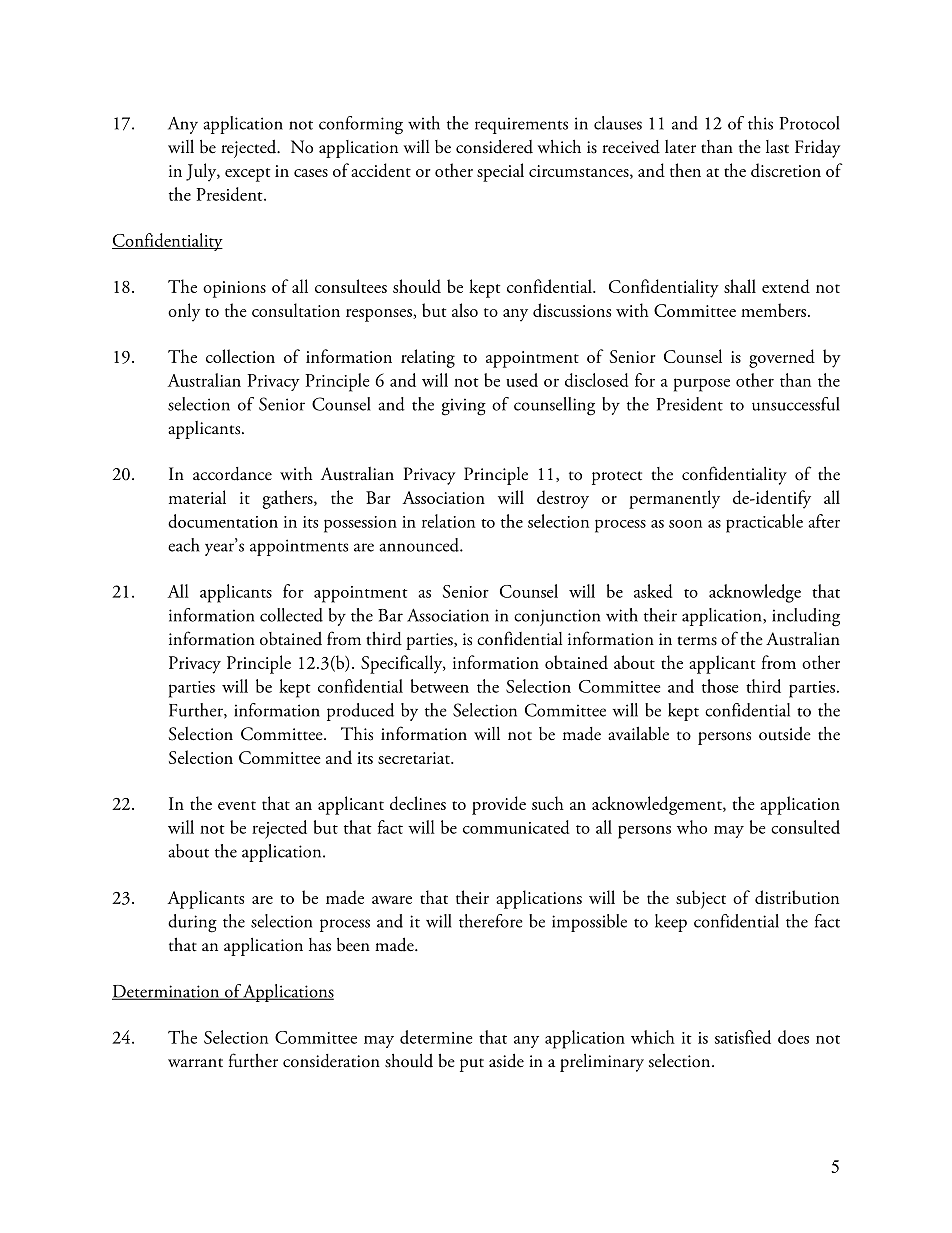  I want to click on conjunction, so click(557, 617).
